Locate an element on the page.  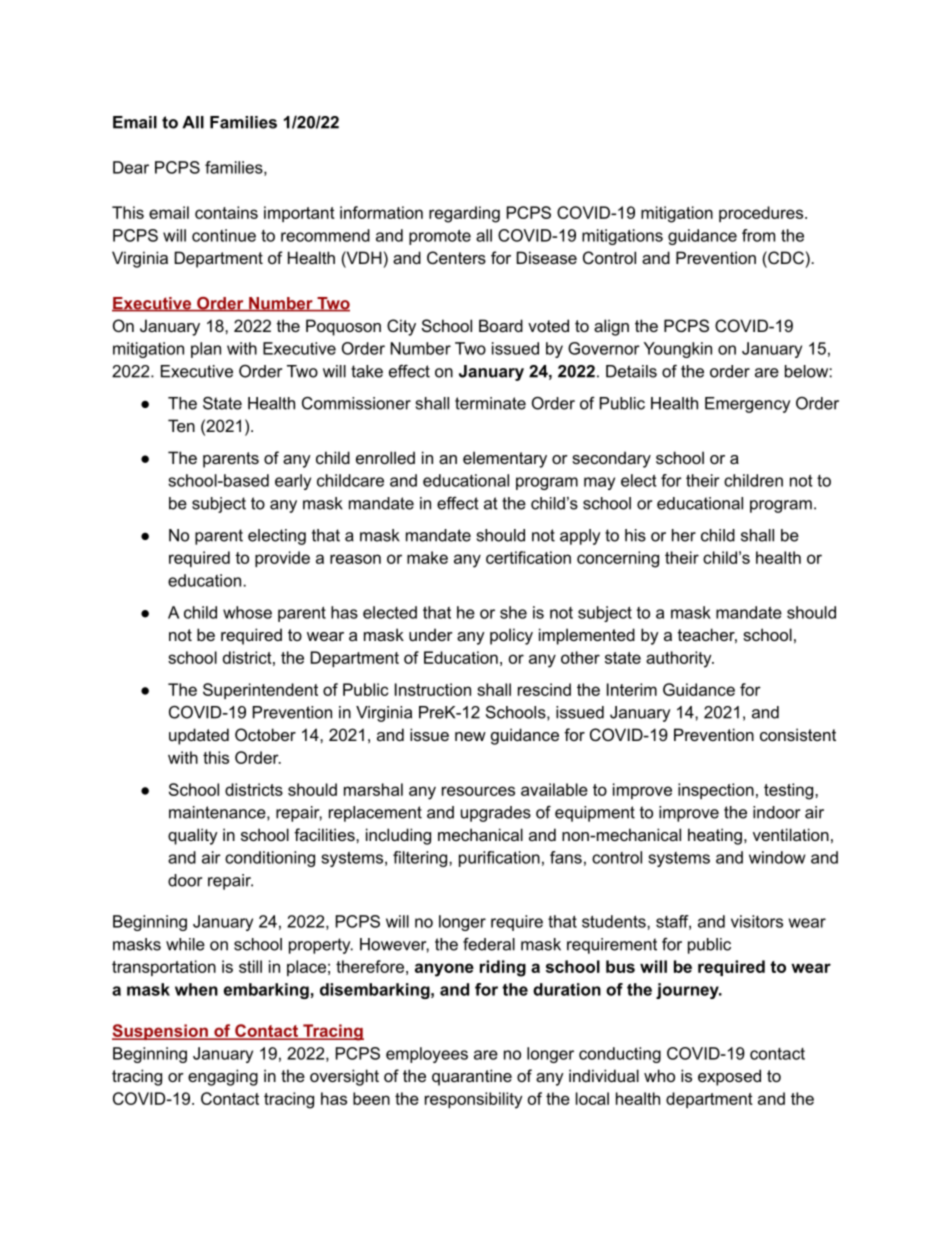
exposed is located at coordinates (729, 1077).
